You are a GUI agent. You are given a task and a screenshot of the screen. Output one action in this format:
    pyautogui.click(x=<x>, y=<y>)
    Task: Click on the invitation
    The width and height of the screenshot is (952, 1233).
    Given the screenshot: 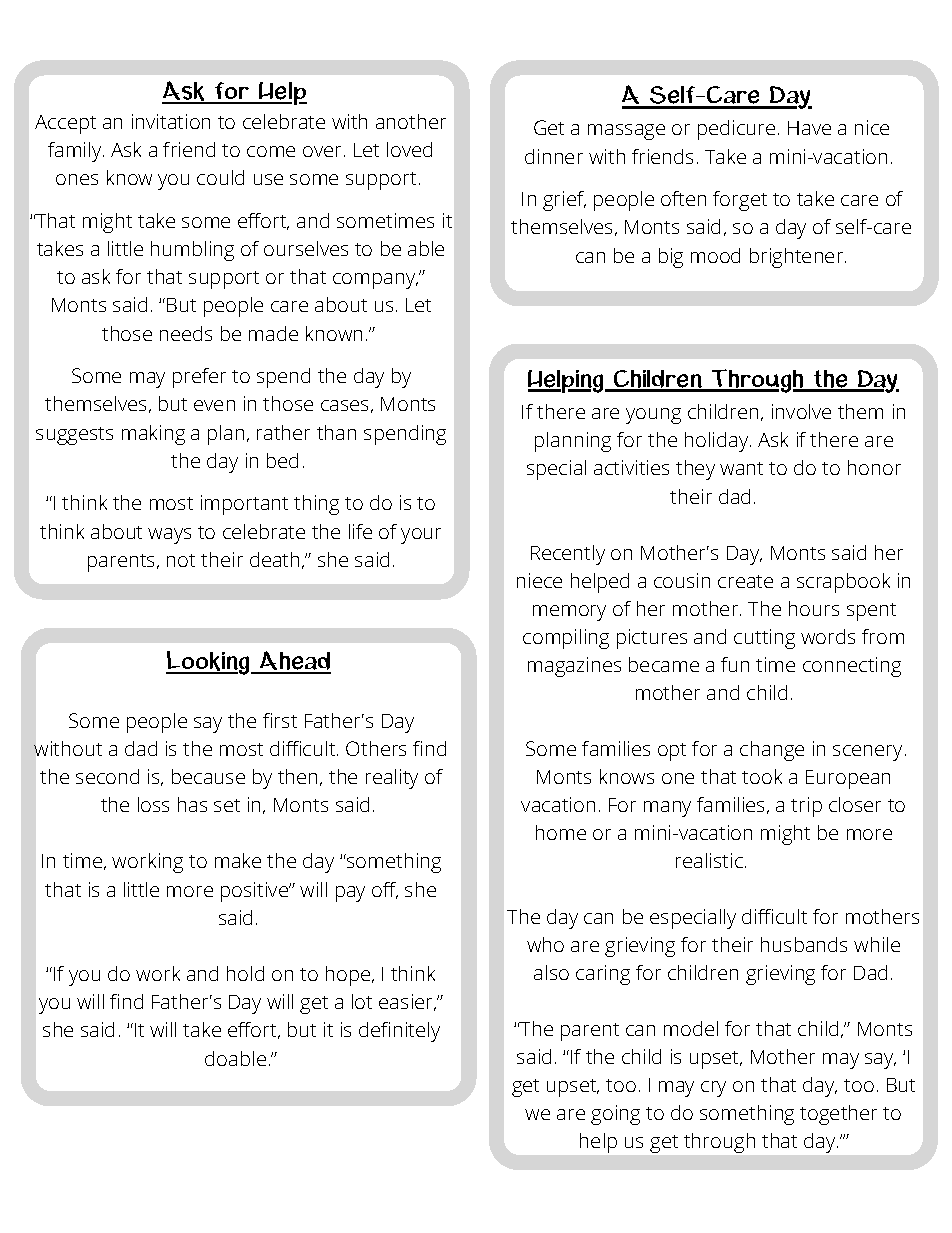 What is the action you would take?
    pyautogui.click(x=171, y=121)
